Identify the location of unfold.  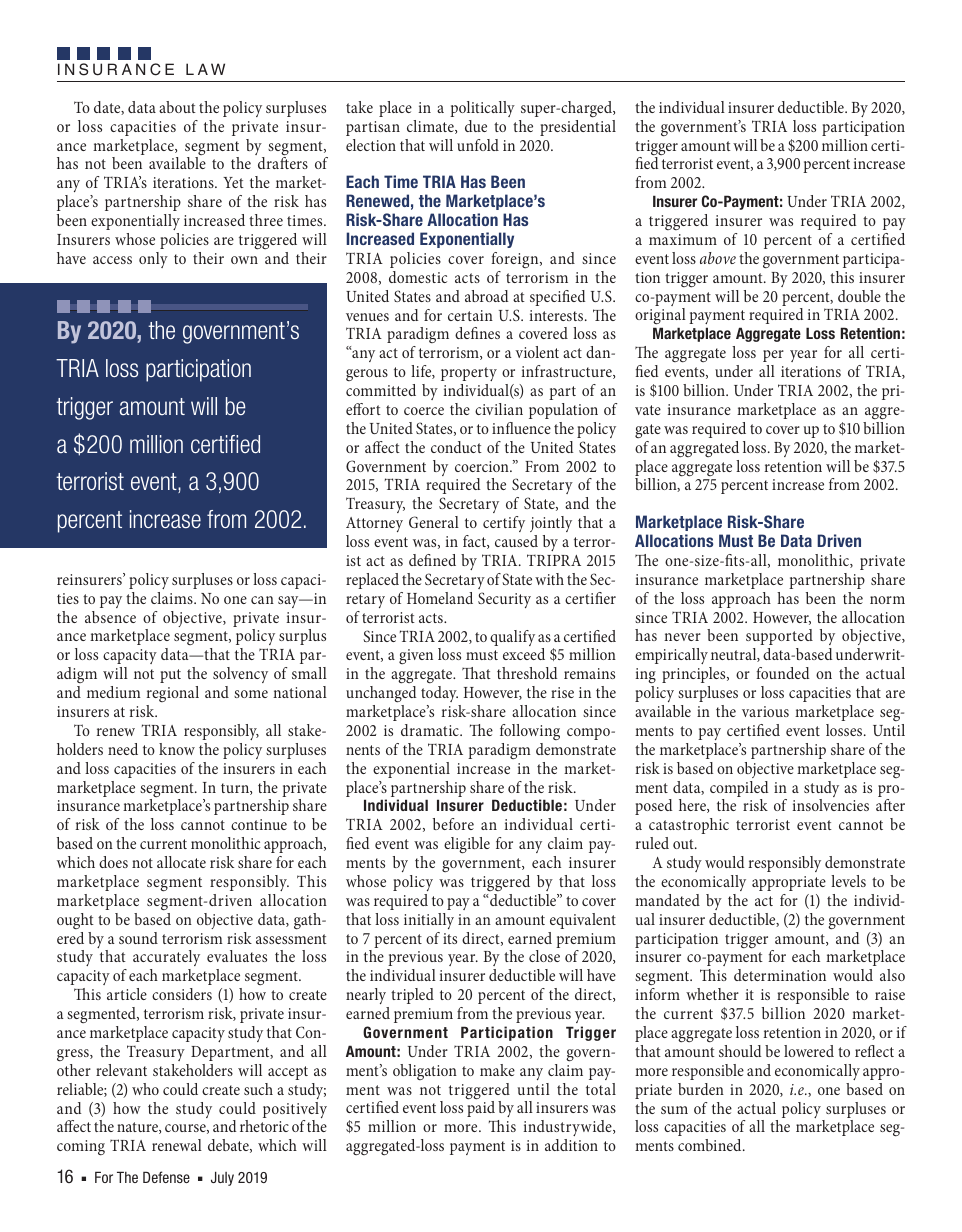
(478, 145).
